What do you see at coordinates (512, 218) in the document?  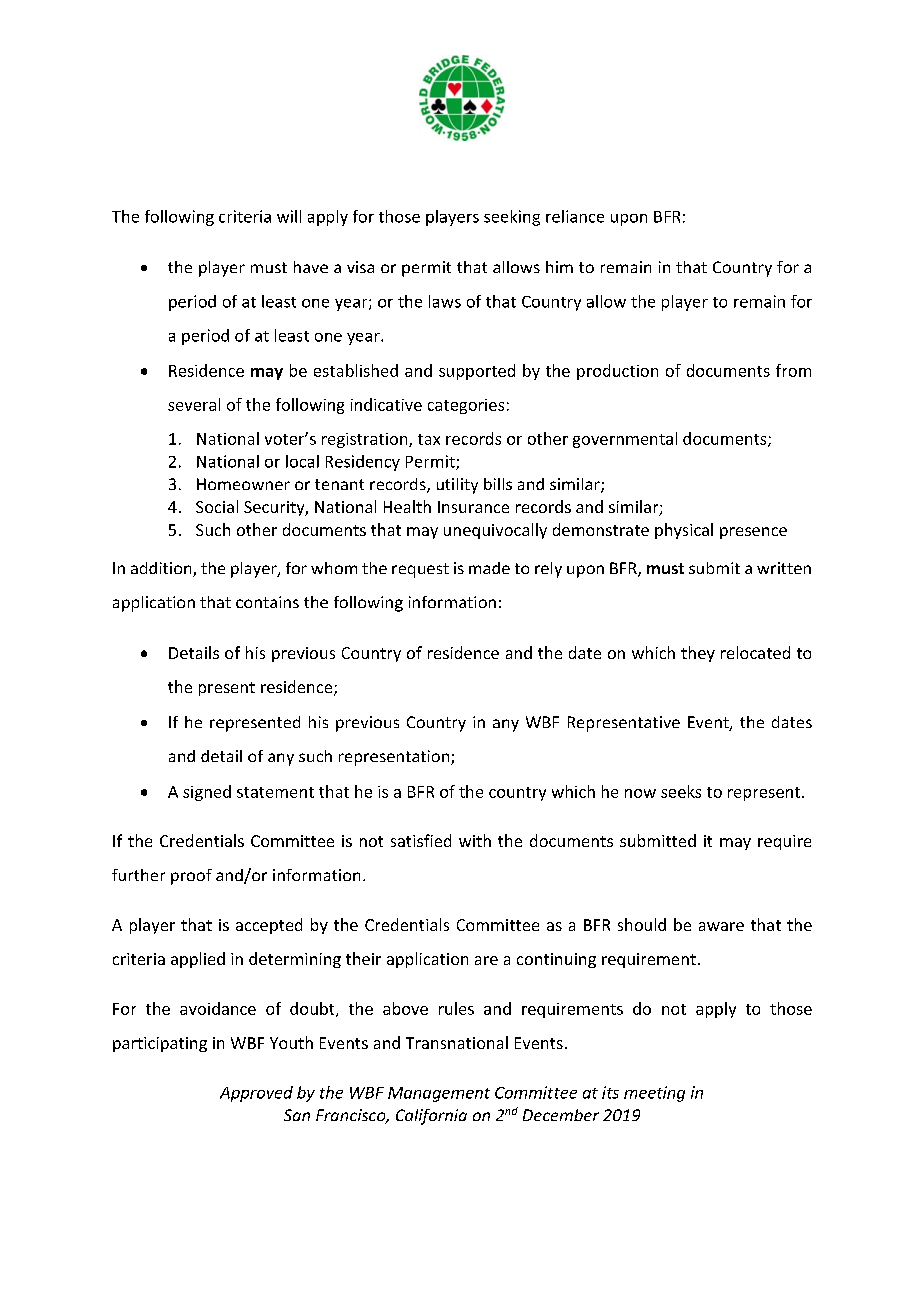 I see `seeking` at bounding box center [512, 218].
